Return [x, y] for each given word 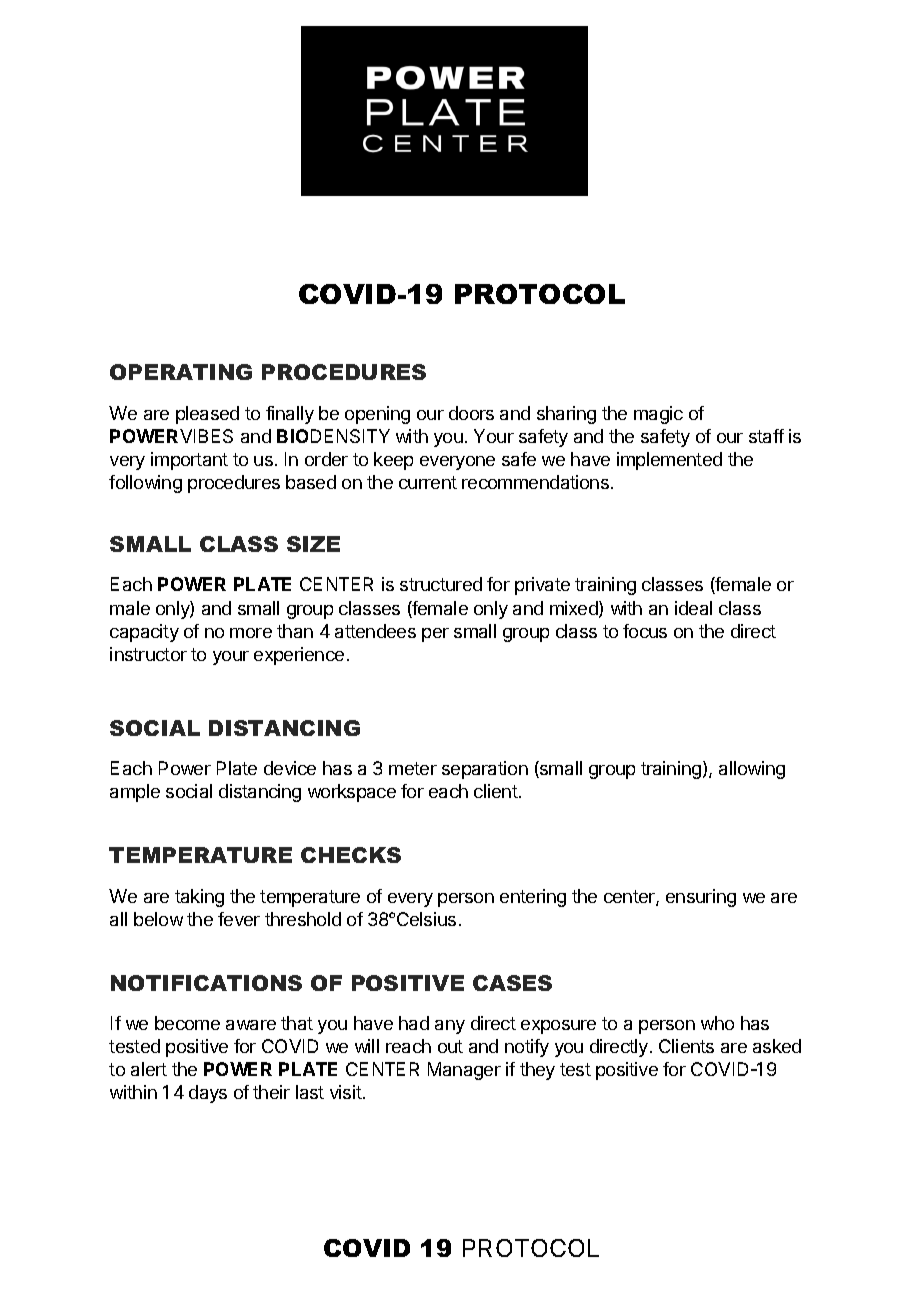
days [208, 1094]
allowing [752, 770]
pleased [207, 415]
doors [471, 413]
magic [658, 415]
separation [485, 770]
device [290, 768]
